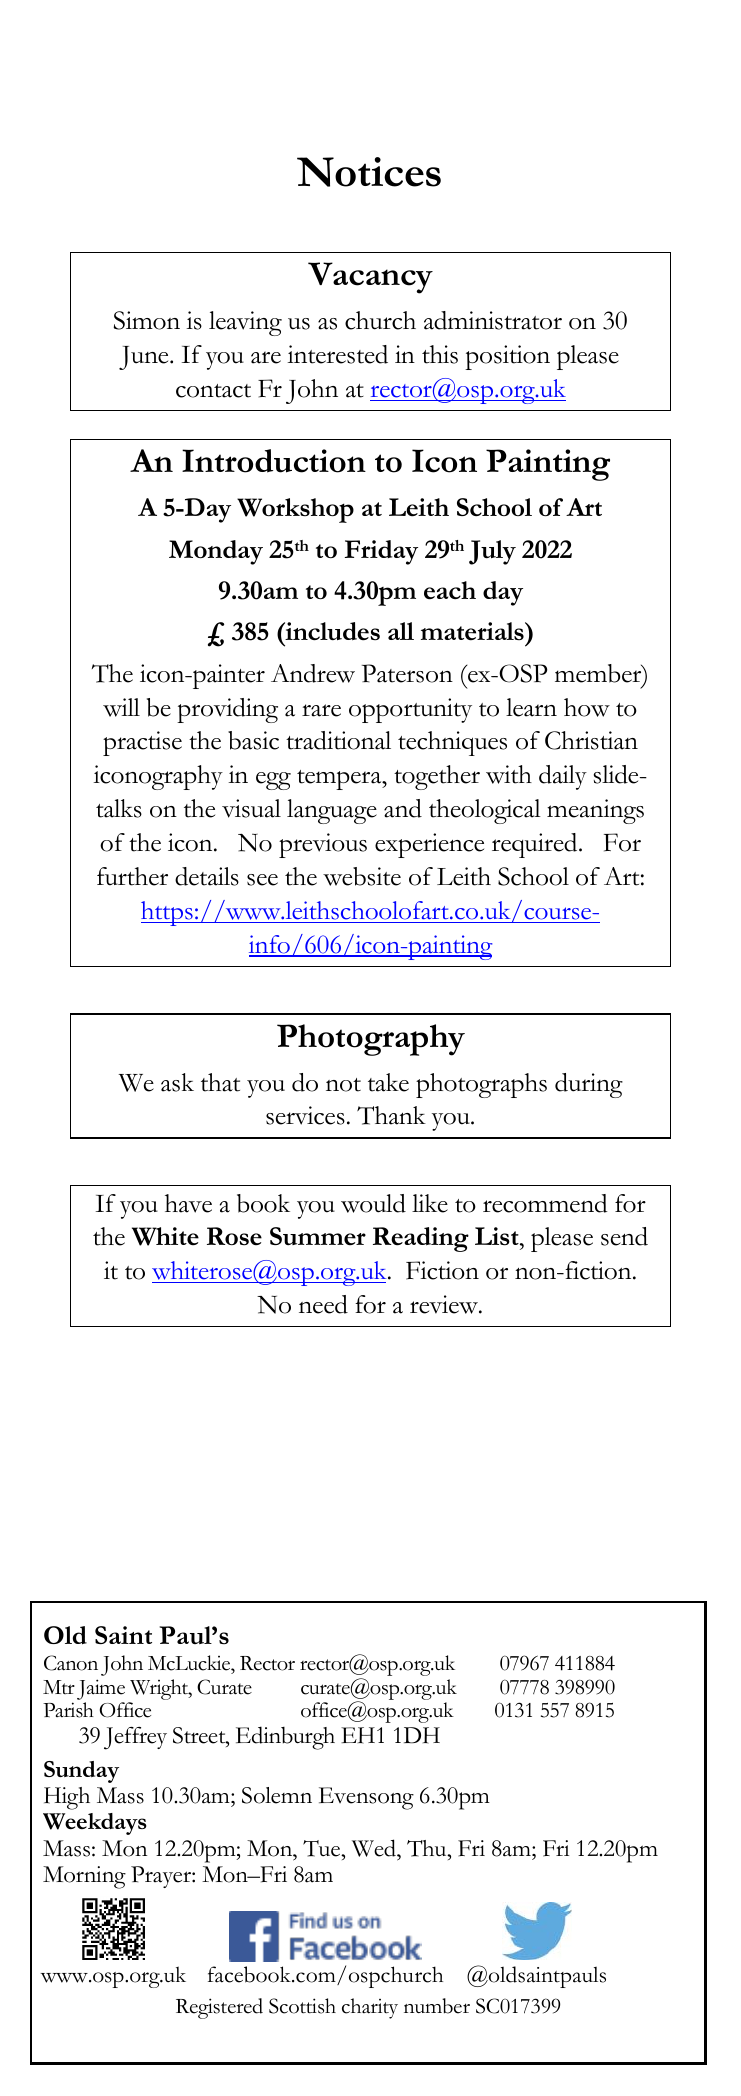 The width and height of the screenshot is (741, 2096). What do you see at coordinates (531, 707) in the screenshot?
I see `learn` at bounding box center [531, 707].
